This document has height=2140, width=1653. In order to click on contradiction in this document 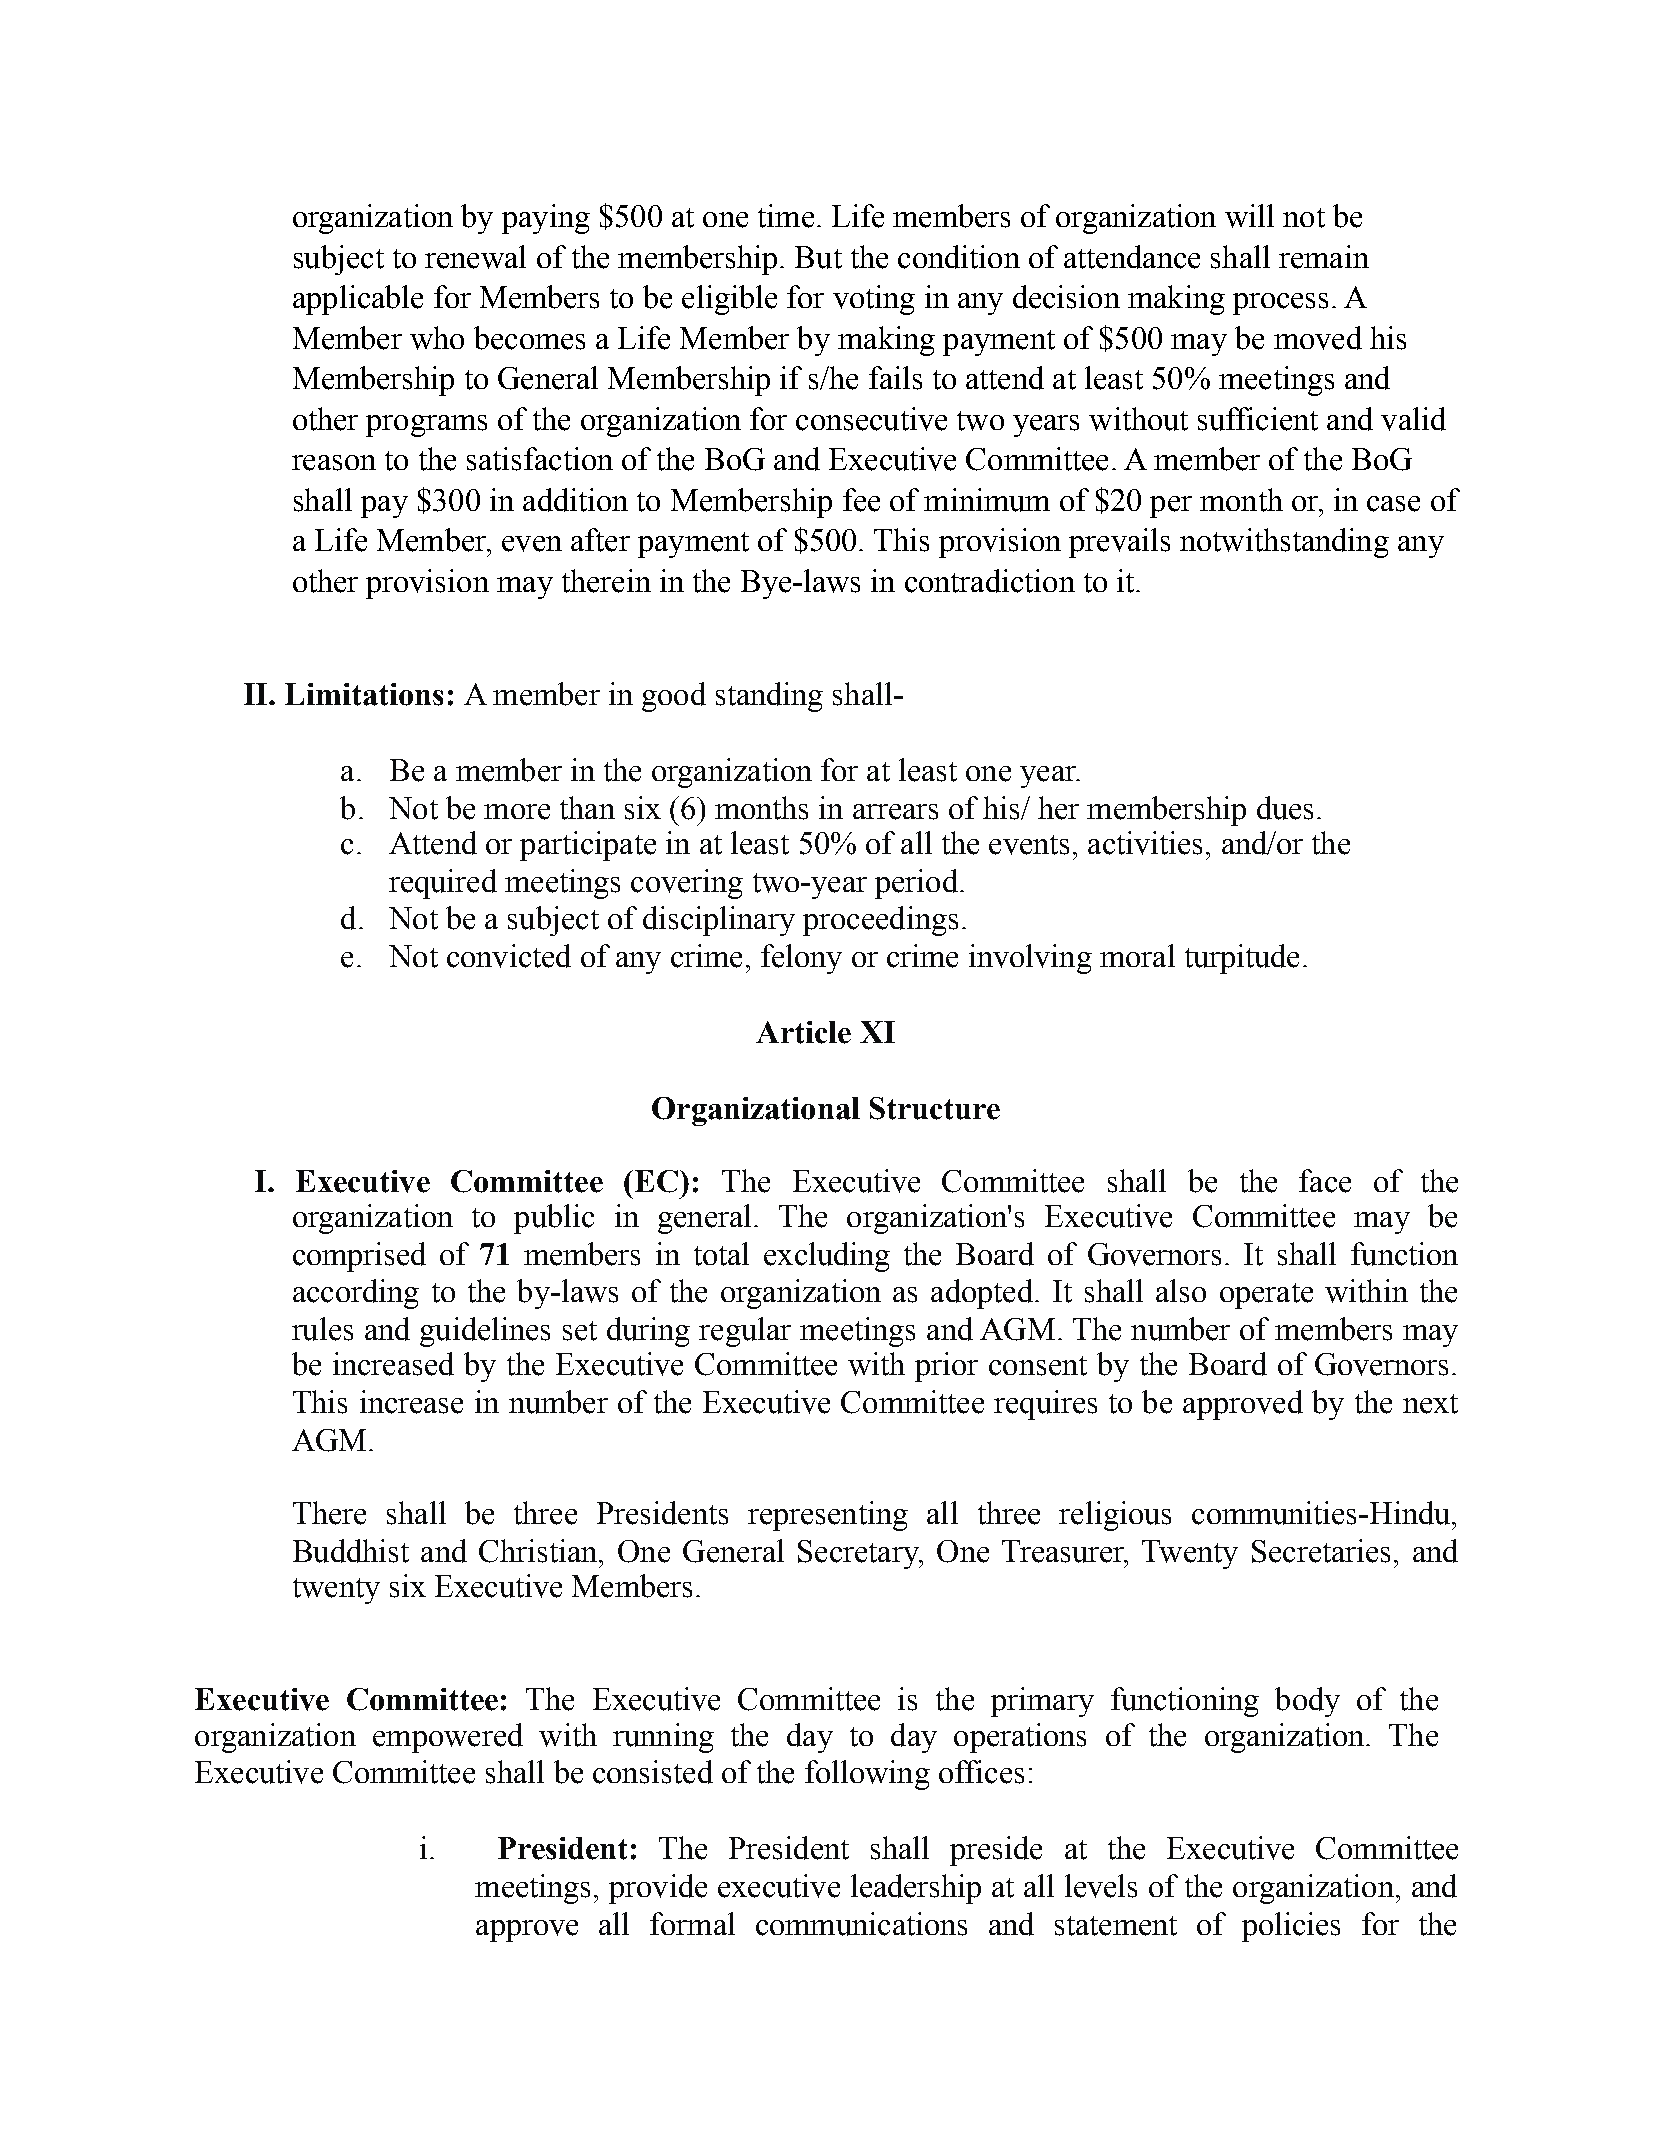, I will do `click(990, 581)`.
